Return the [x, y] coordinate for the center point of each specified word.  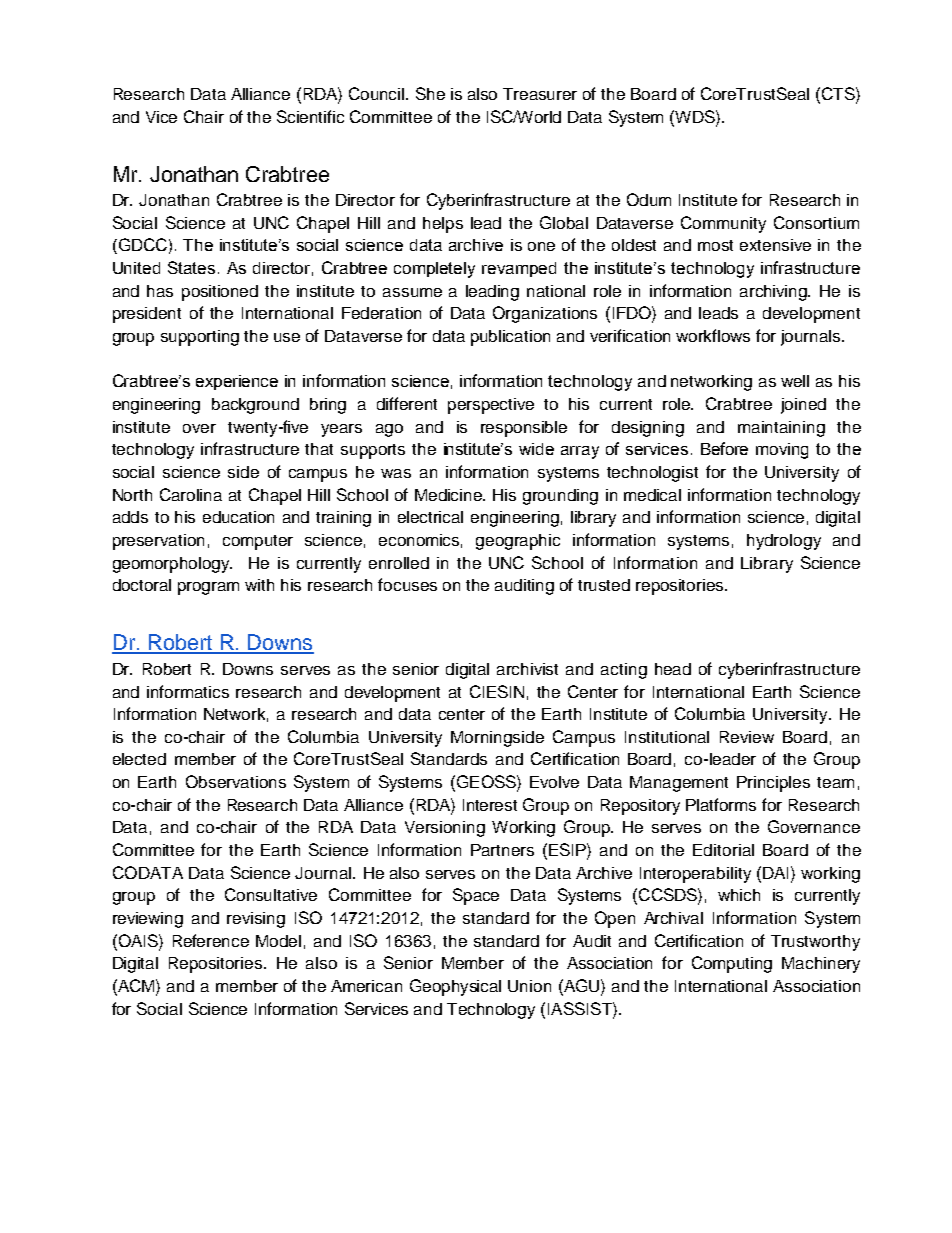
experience [237, 382]
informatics [188, 691]
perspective [491, 406]
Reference [211, 940]
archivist [527, 669]
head [673, 669]
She [430, 93]
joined [803, 406]
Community [723, 224]
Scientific [310, 116]
